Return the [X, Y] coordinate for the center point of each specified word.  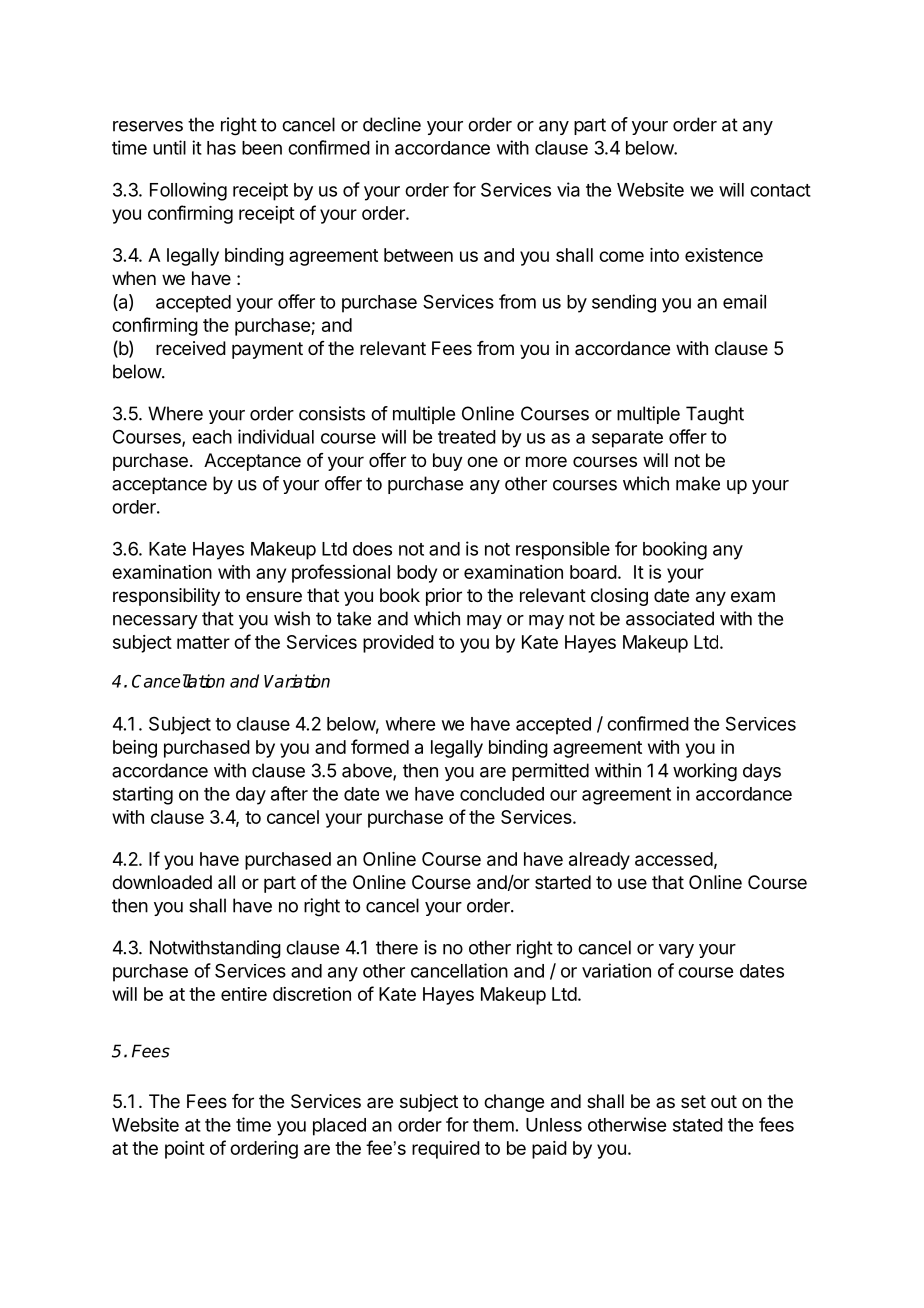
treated [467, 437]
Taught [715, 415]
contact [780, 190]
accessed [674, 859]
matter [203, 642]
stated [698, 1125]
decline [392, 124]
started [563, 882]
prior [444, 597]
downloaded [162, 882]
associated [670, 618]
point [185, 1150]
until [169, 147]
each [212, 437]
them [493, 1125]
